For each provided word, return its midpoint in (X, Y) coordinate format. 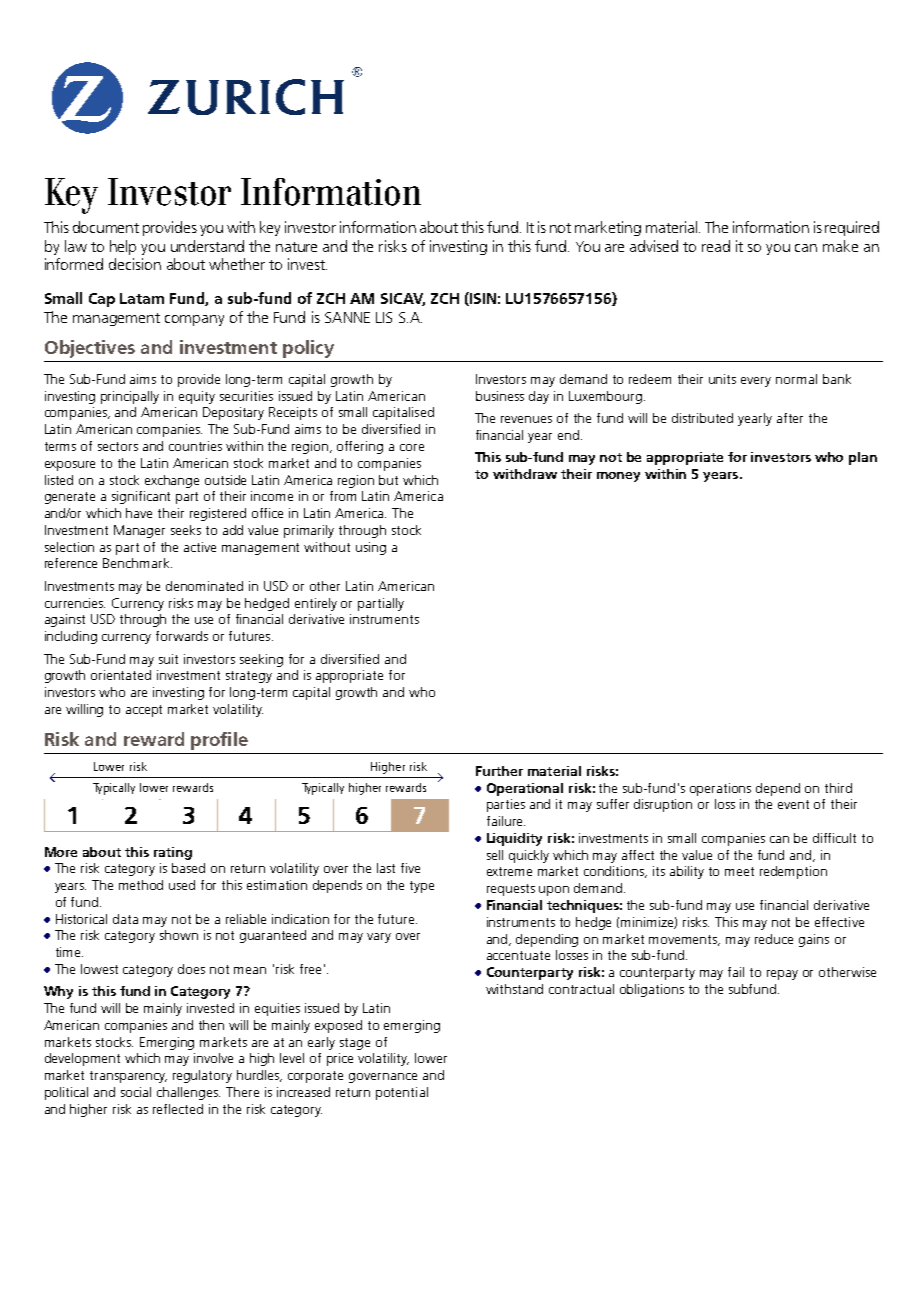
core (412, 447)
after (790, 418)
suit (168, 659)
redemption (793, 872)
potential (402, 1093)
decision (135, 264)
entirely (316, 604)
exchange (172, 481)
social (136, 1092)
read (716, 246)
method (141, 885)
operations (720, 789)
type (422, 887)
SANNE (347, 317)
